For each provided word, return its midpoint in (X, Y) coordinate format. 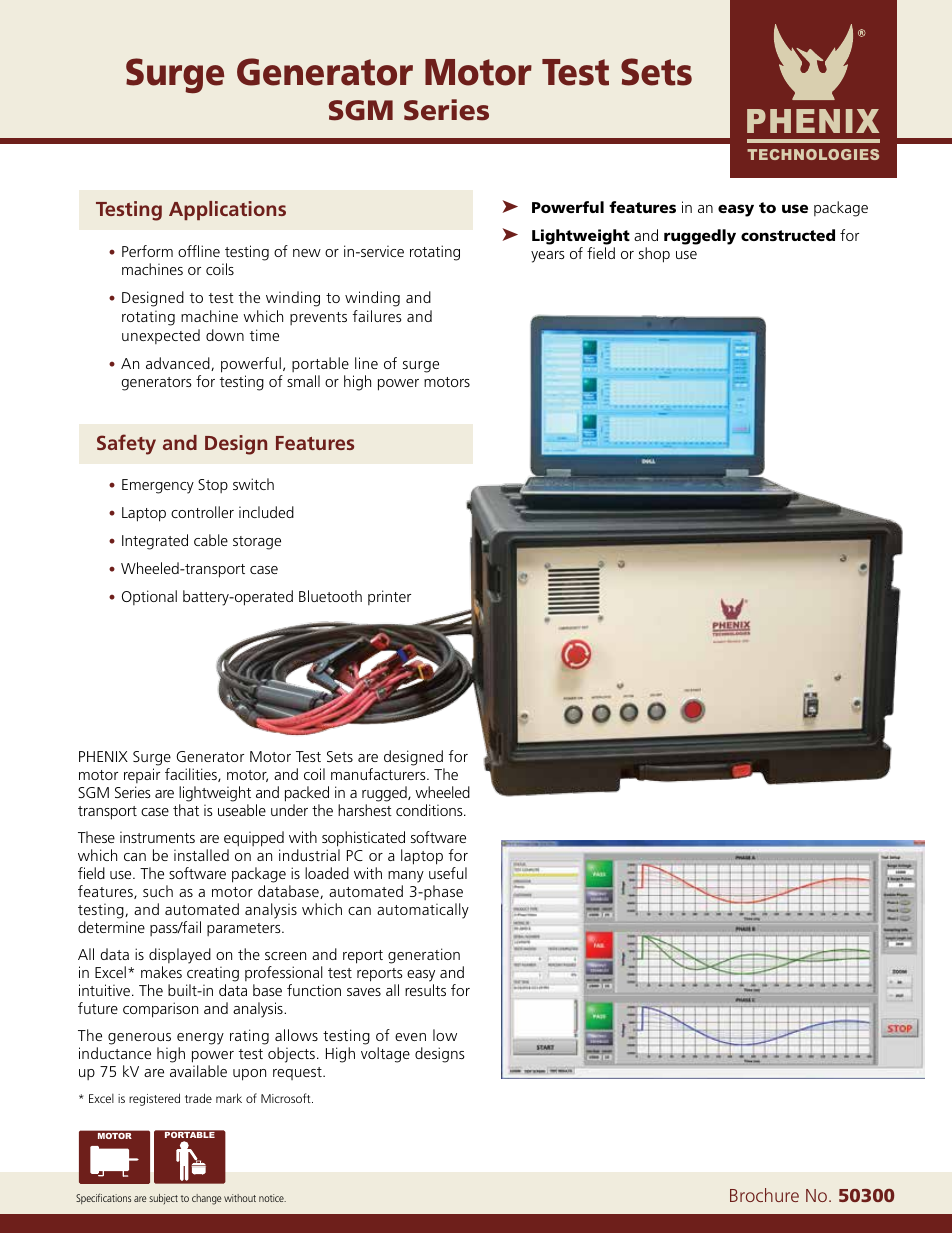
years (547, 257)
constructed (788, 235)
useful (448, 873)
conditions (430, 810)
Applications (227, 210)
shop (654, 255)
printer (389, 597)
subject (163, 1199)
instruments (157, 837)
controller (202, 512)
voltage (385, 1055)
